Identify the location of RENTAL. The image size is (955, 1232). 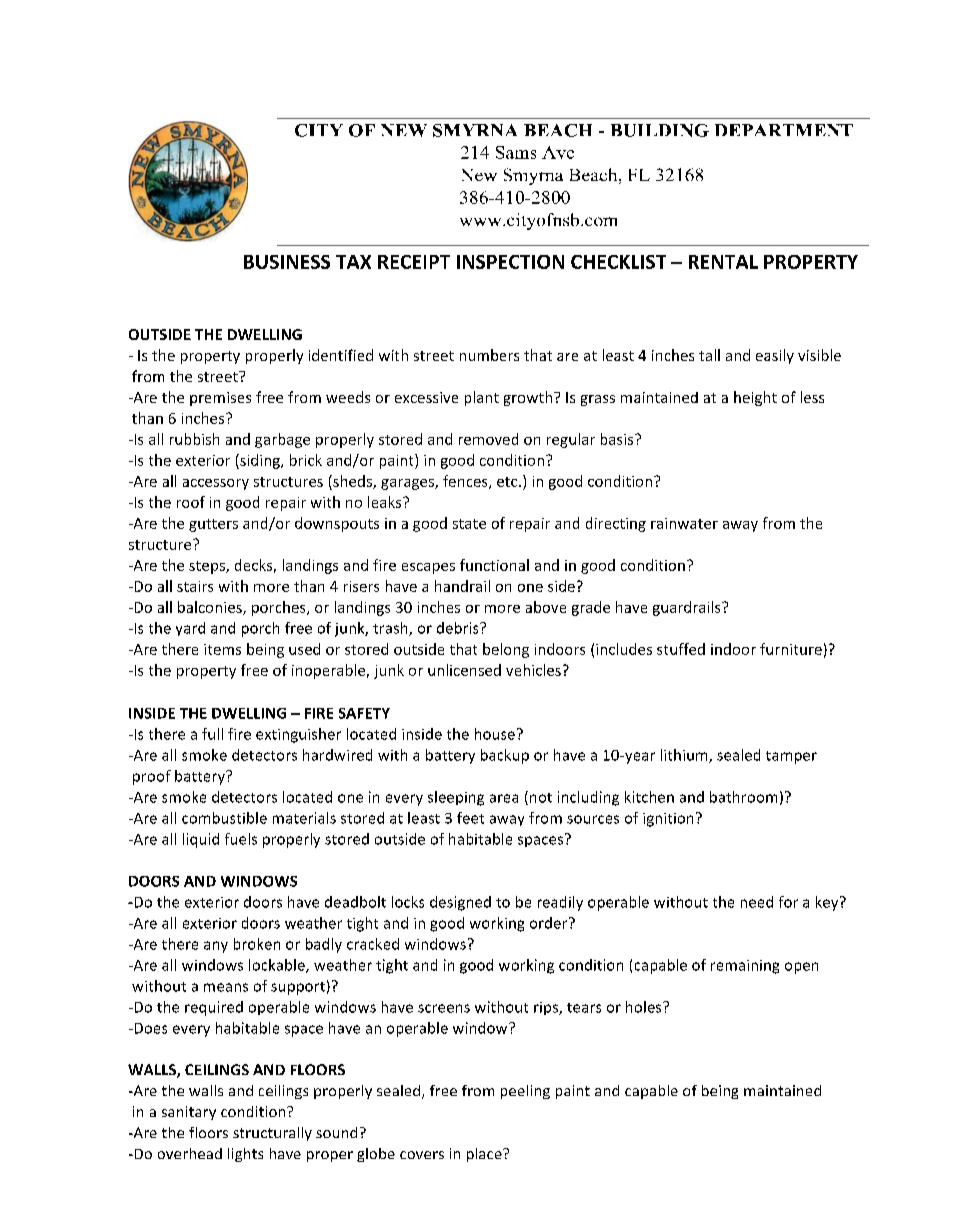
(723, 262).
